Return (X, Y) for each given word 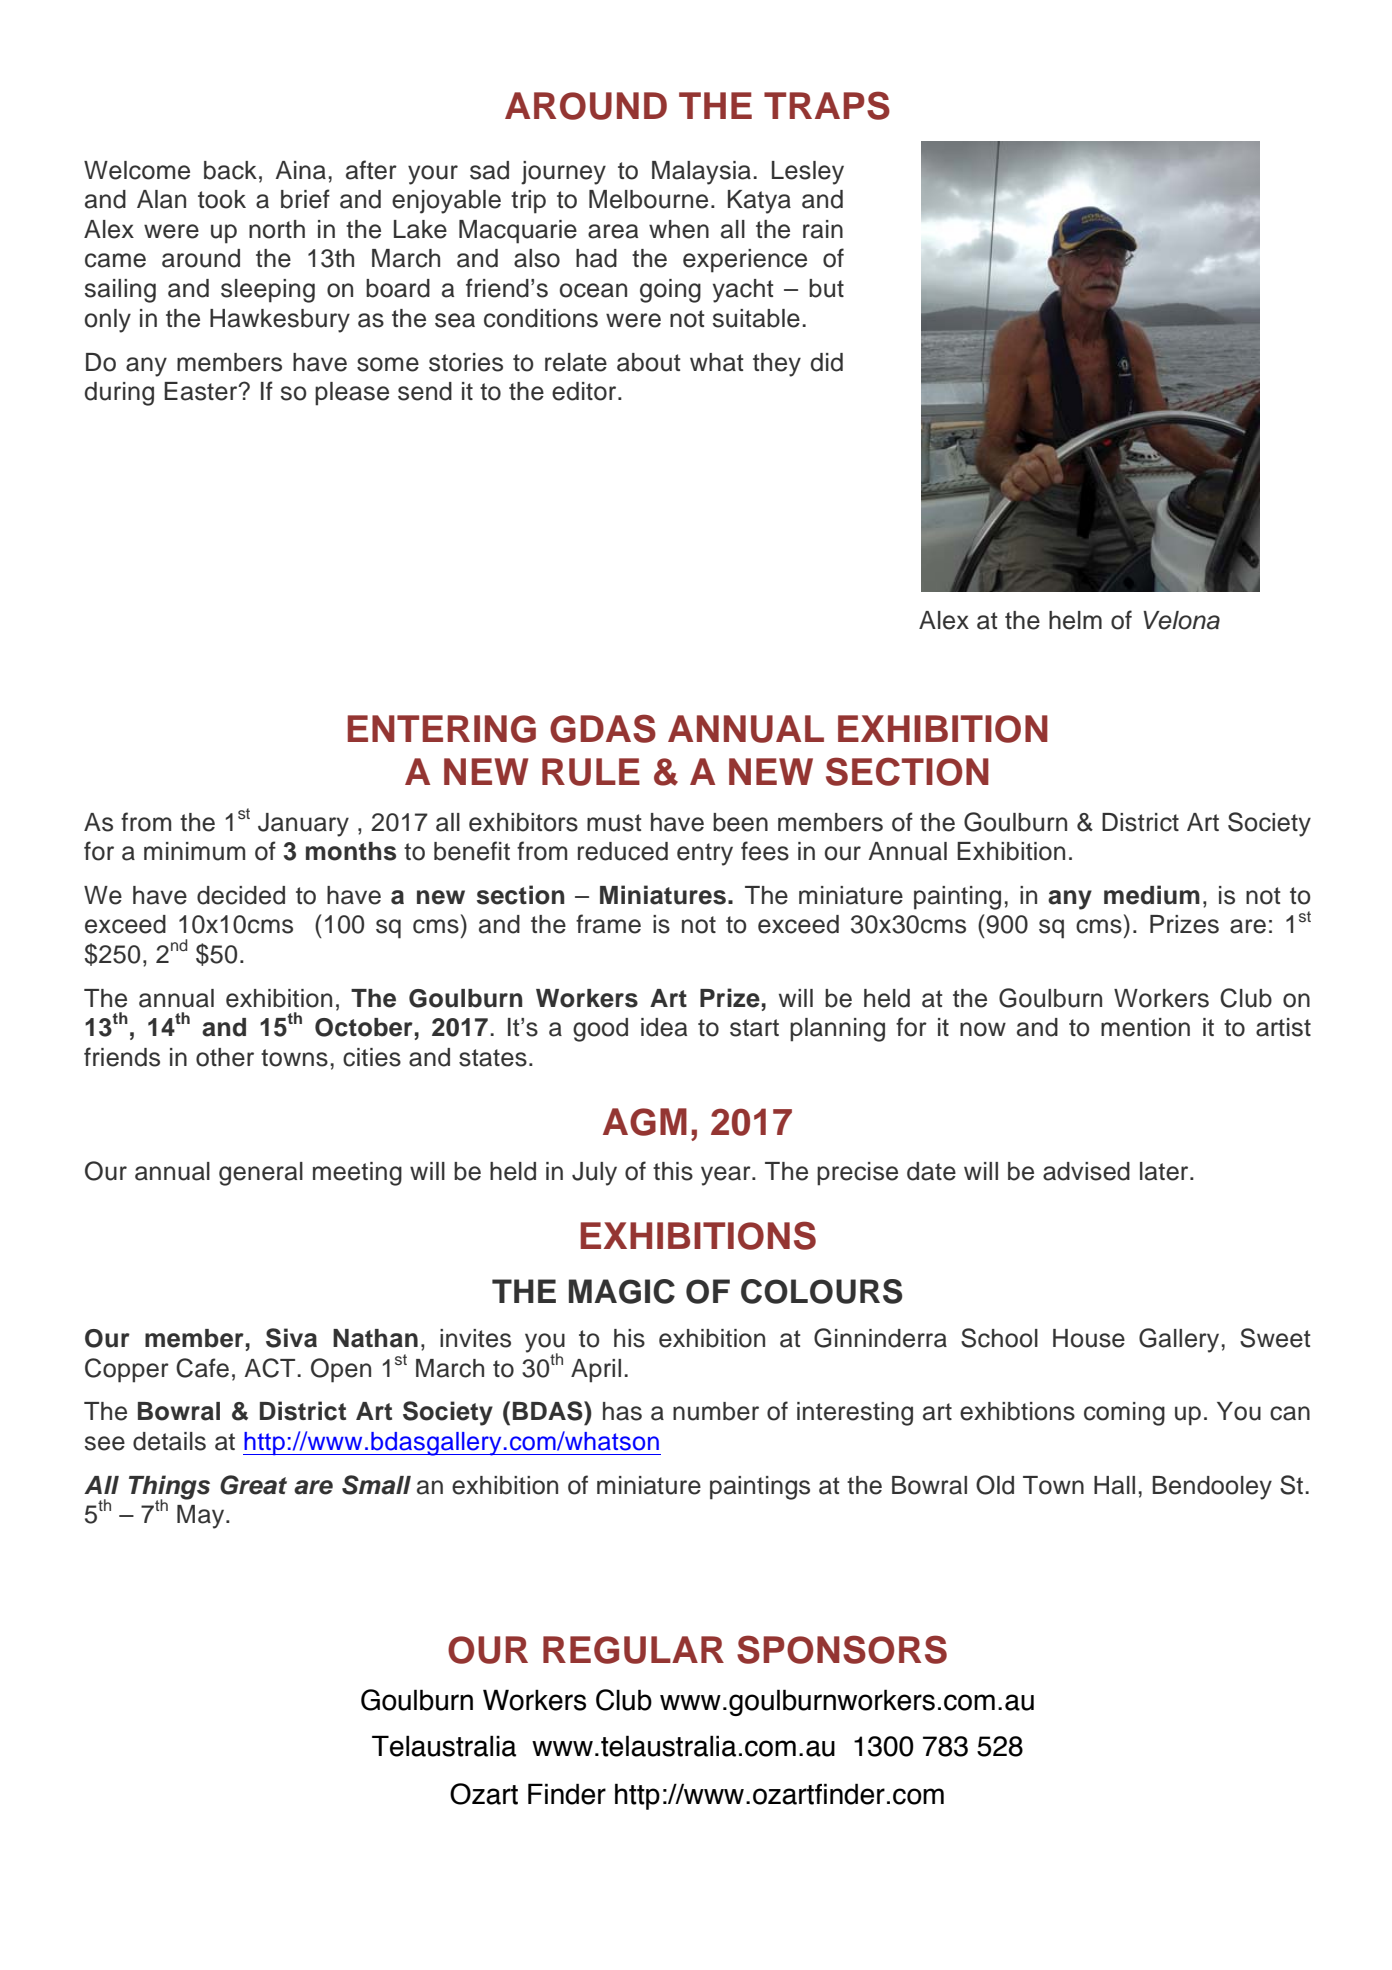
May (202, 1517)
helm (1075, 620)
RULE (591, 772)
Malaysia (703, 173)
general (261, 1174)
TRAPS (827, 105)
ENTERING (441, 729)
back (230, 170)
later (1165, 1171)
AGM (645, 1122)
